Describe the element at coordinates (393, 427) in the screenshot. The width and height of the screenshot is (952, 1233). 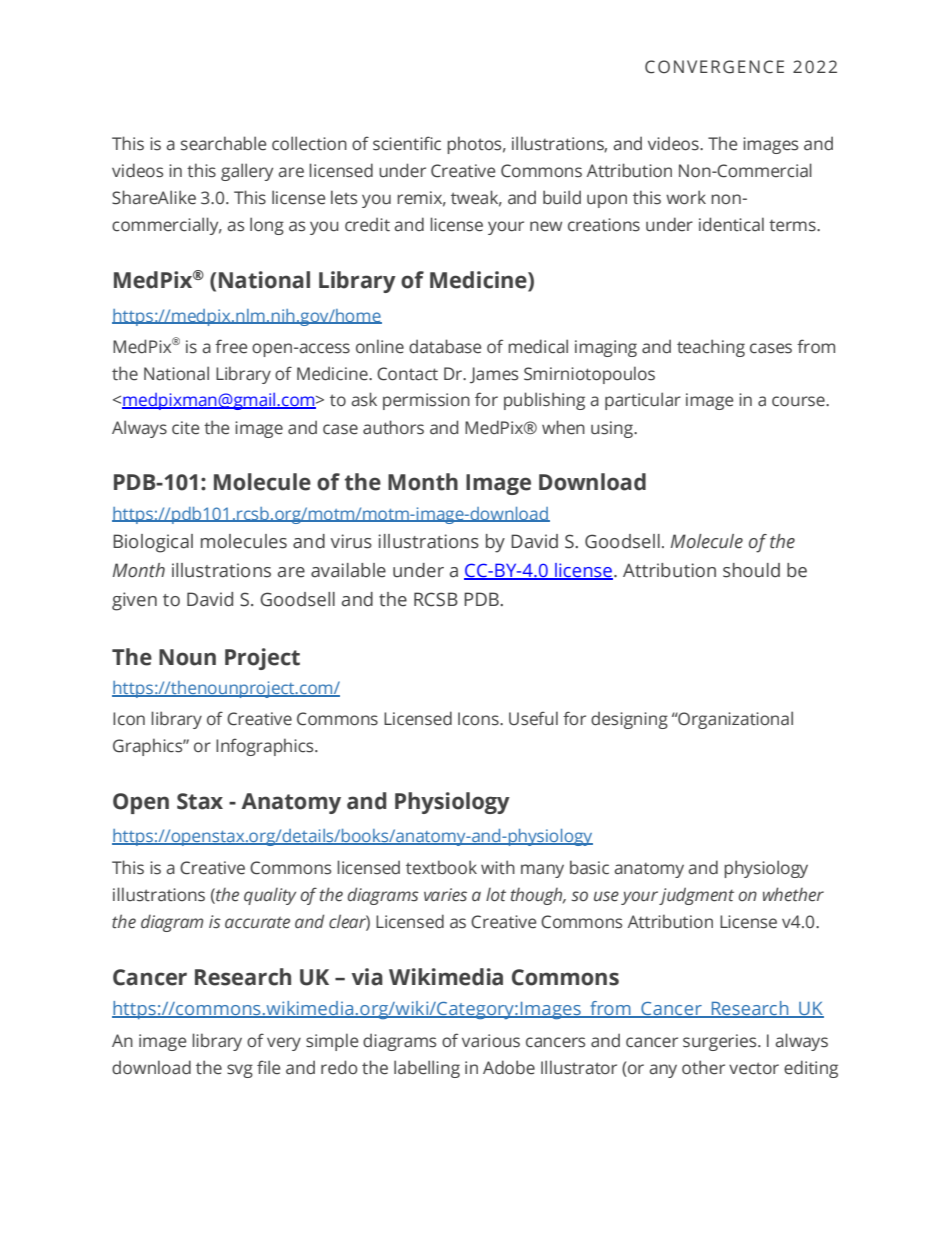
I see `authors` at that location.
